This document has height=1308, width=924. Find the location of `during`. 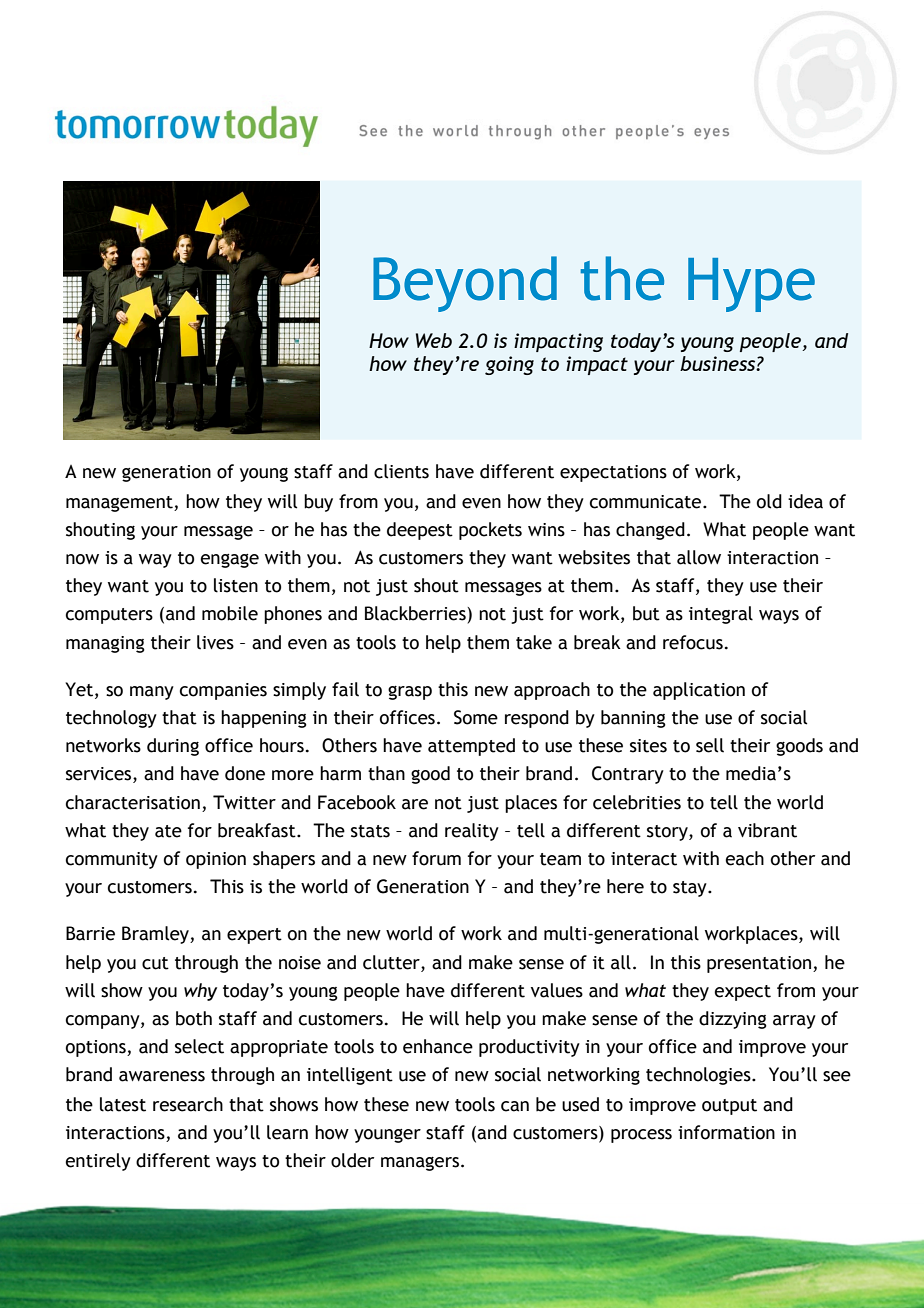

during is located at coordinates (173, 747).
